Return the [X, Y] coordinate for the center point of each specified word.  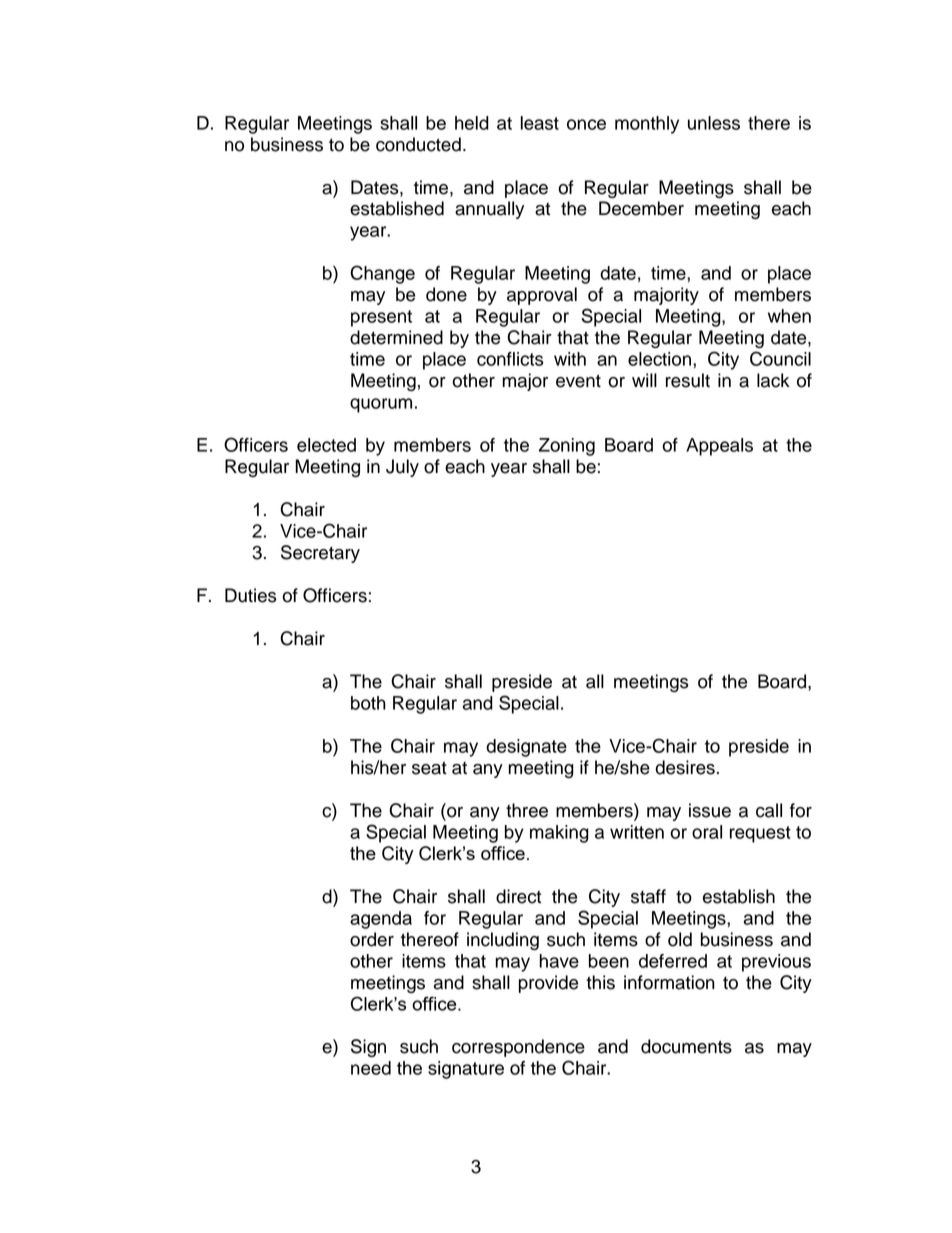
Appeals [719, 447]
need [371, 1068]
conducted [418, 144]
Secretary [320, 554]
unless [714, 123]
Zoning [567, 447]
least [540, 123]
